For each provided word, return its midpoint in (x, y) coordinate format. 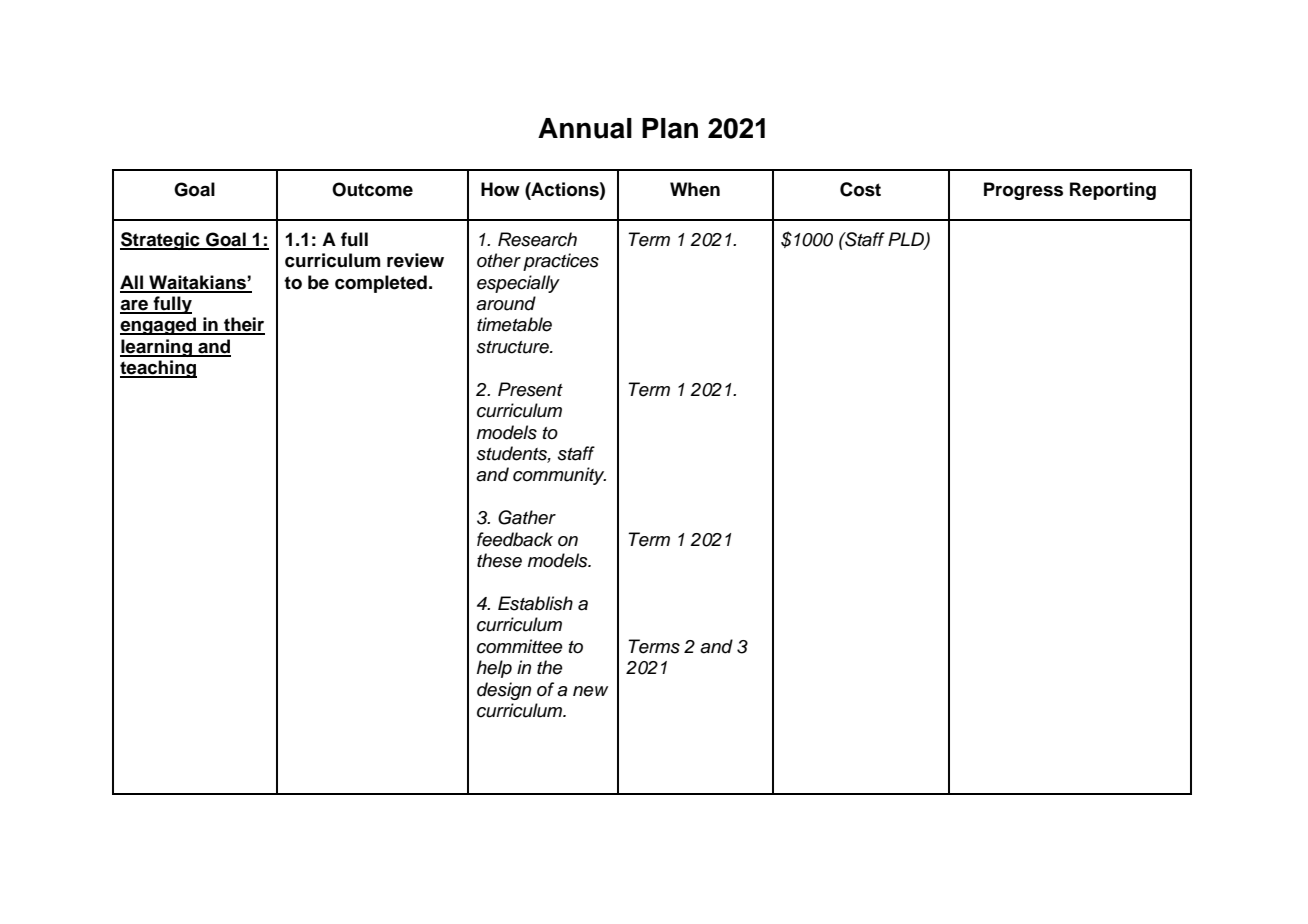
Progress (1023, 191)
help (494, 669)
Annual (585, 128)
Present (530, 389)
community (559, 476)
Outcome (372, 189)
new (590, 691)
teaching (158, 369)
